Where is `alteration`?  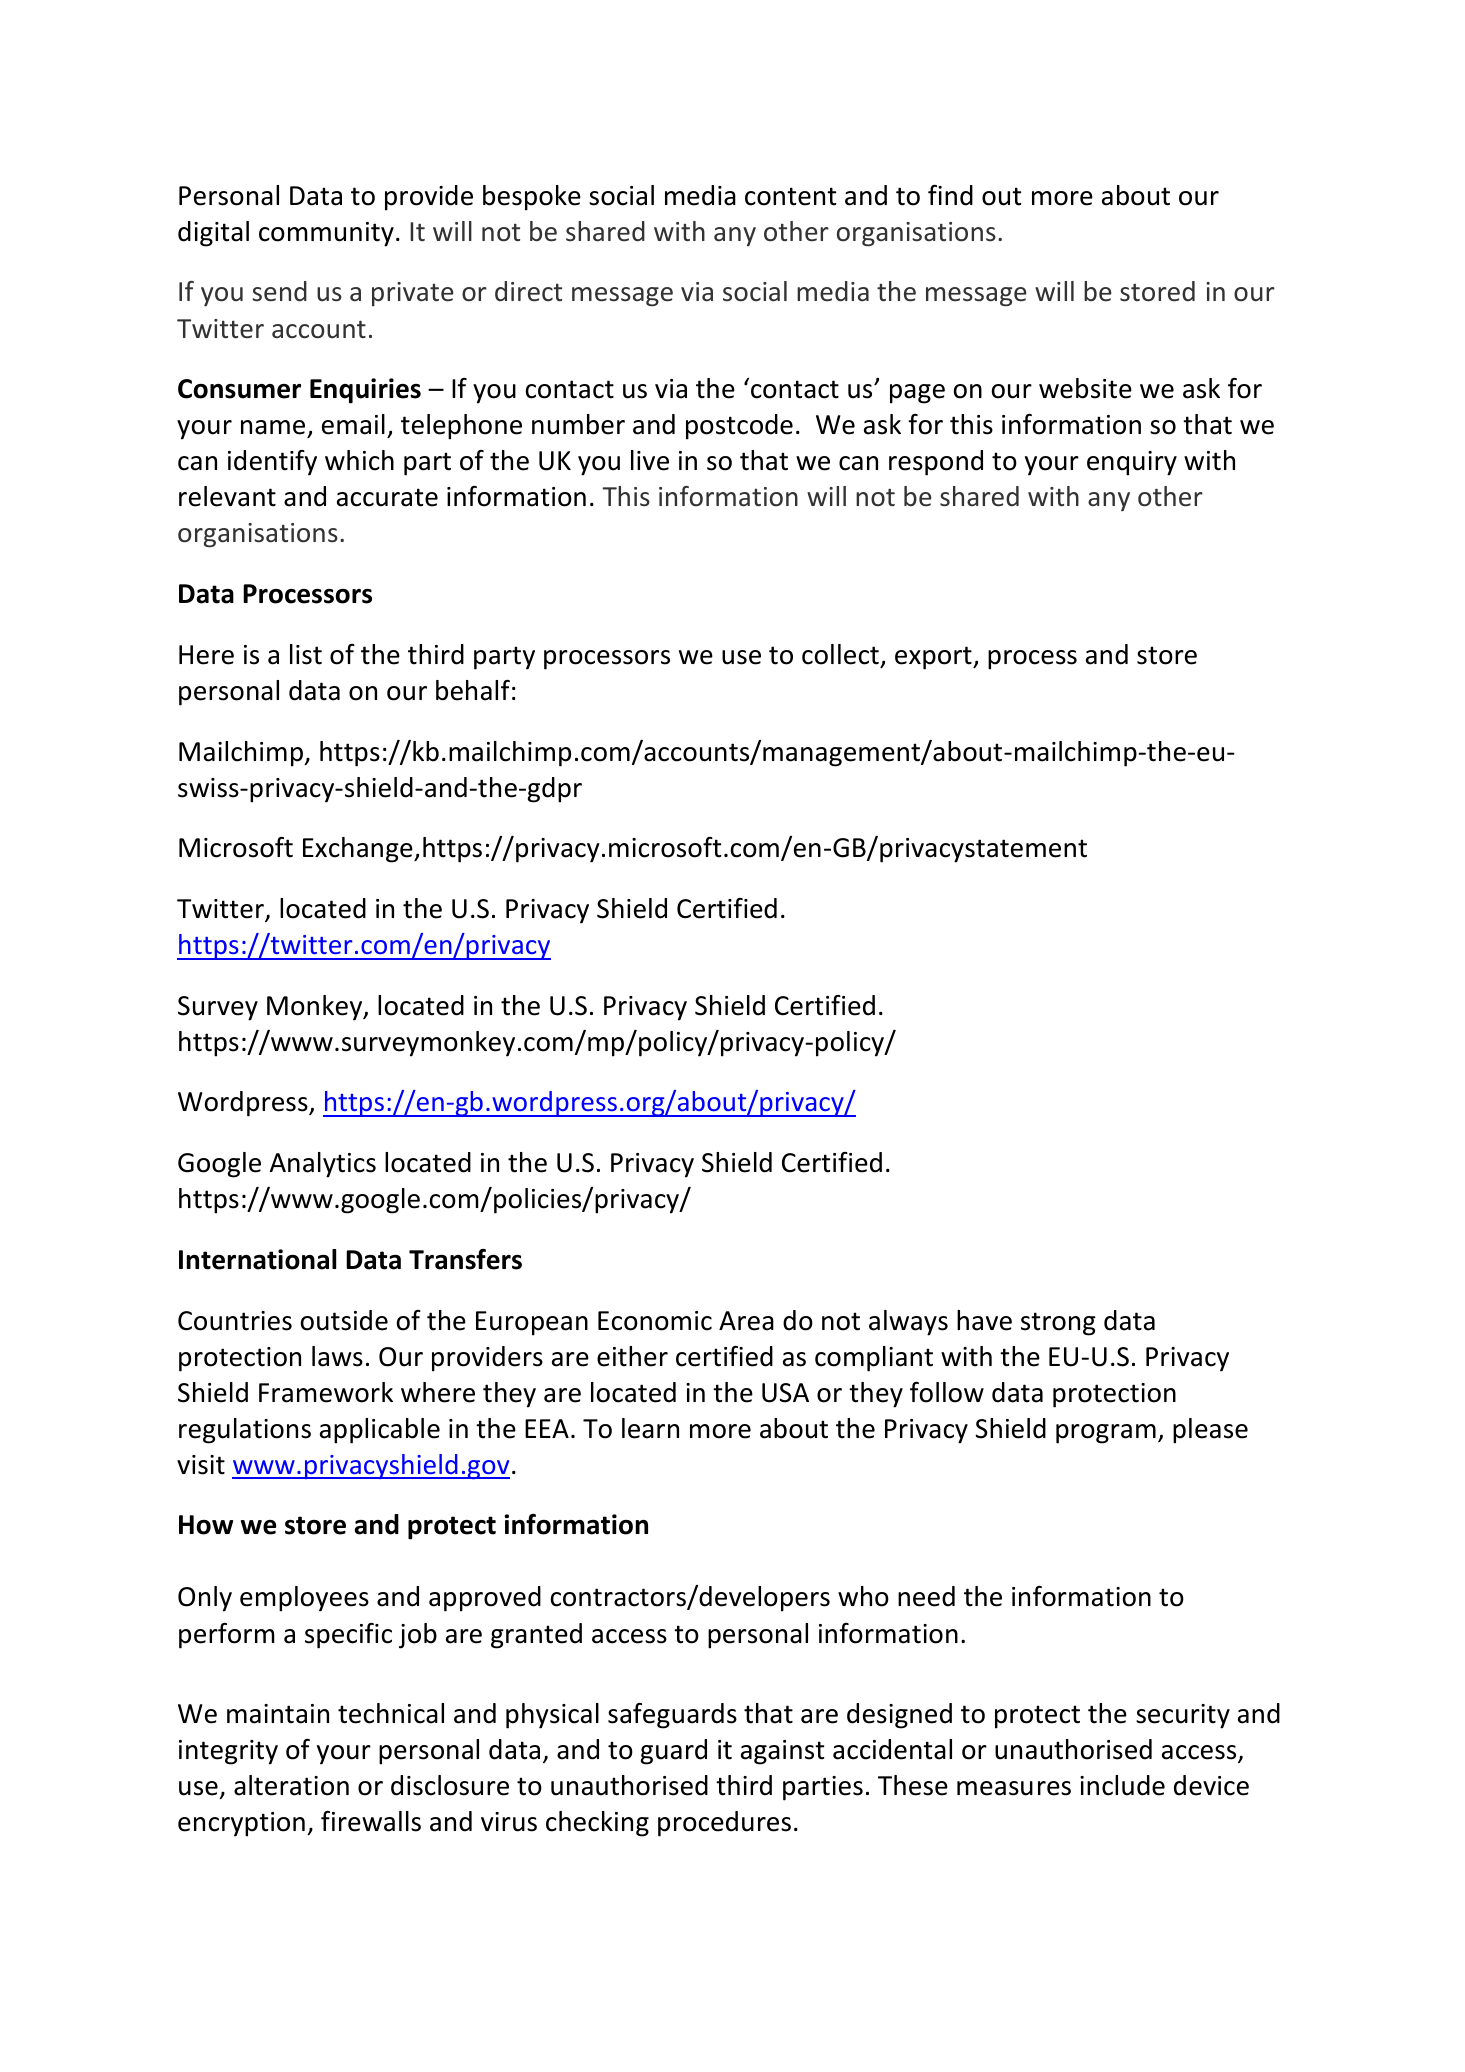 alteration is located at coordinates (291, 1785).
